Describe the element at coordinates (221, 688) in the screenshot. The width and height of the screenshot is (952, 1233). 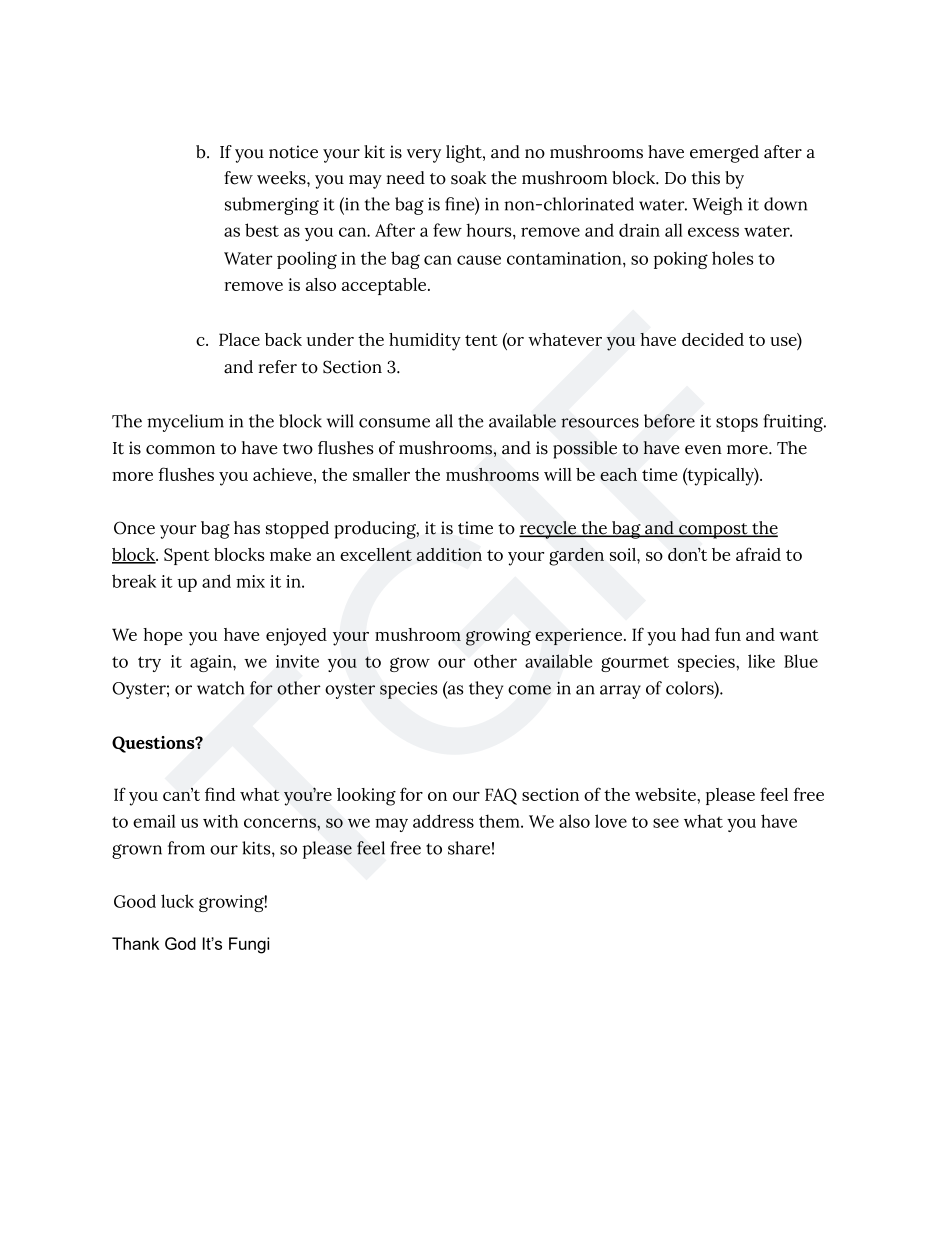
I see `watch` at that location.
